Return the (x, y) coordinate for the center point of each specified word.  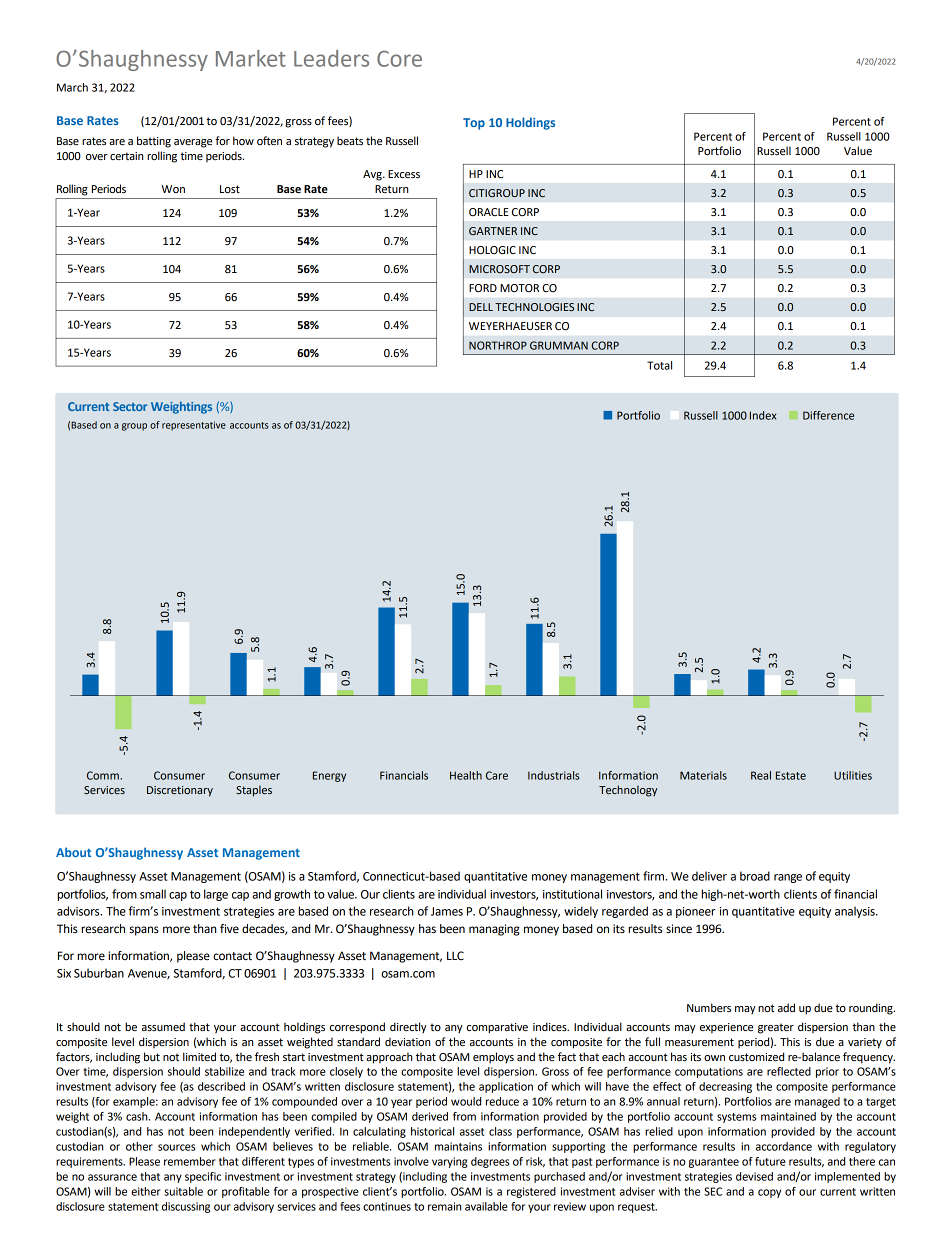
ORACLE (489, 212)
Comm (104, 775)
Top (474, 124)
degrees (490, 1162)
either (146, 1191)
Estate (791, 775)
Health (466, 775)
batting (154, 142)
